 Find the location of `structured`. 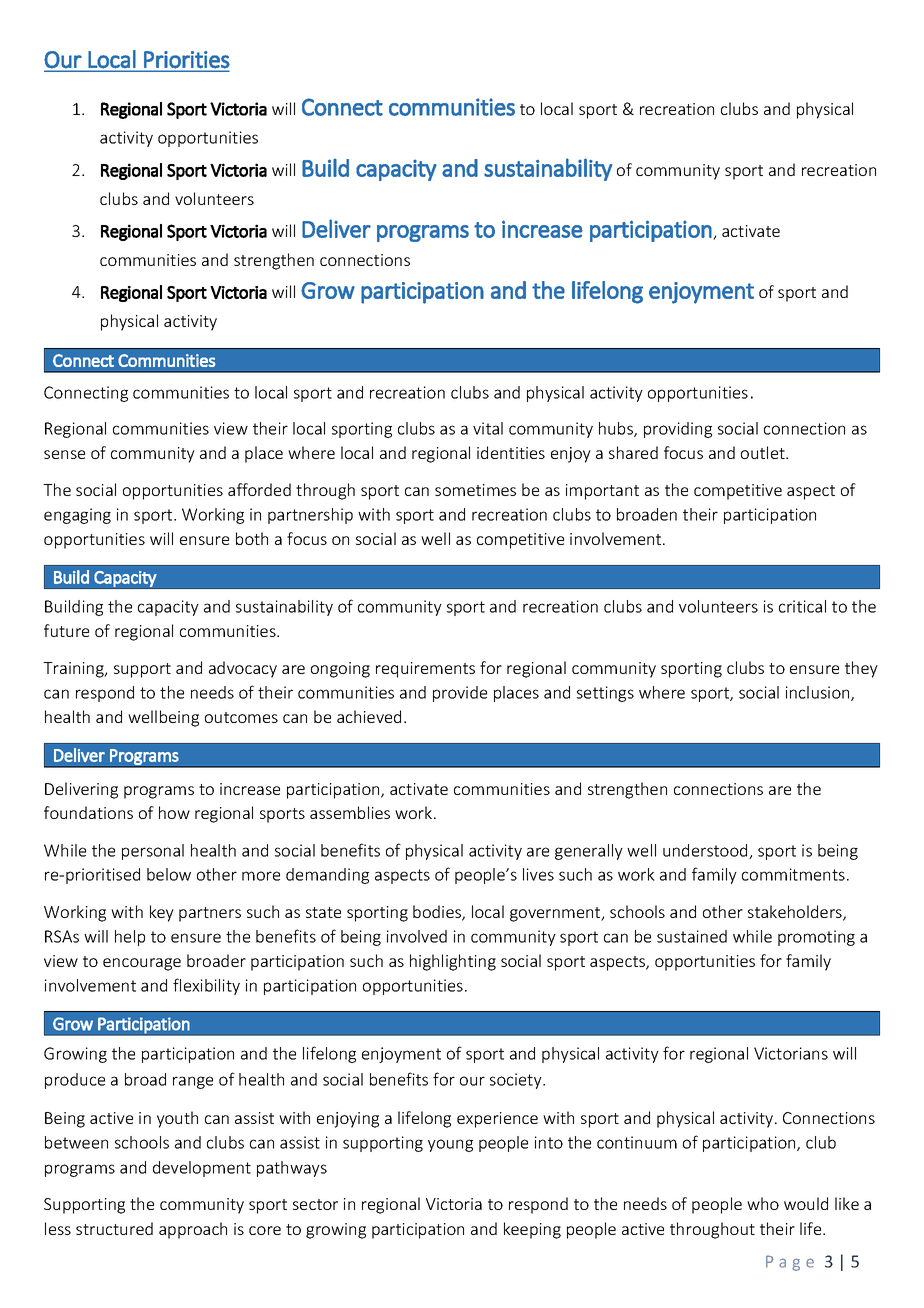

structured is located at coordinates (114, 1228).
